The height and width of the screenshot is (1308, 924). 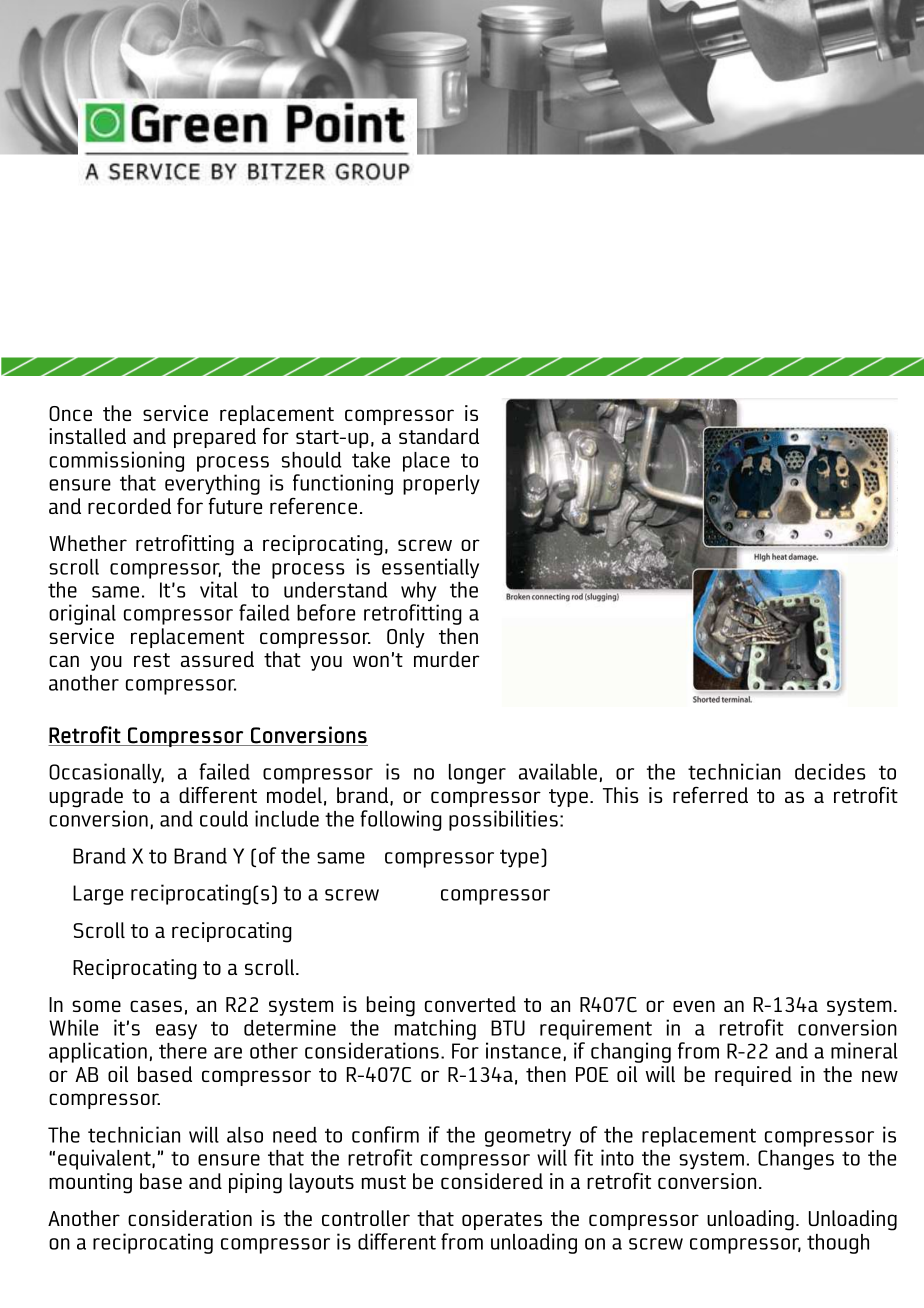 What do you see at coordinates (90, 1183) in the screenshot?
I see `mounting` at bounding box center [90, 1183].
